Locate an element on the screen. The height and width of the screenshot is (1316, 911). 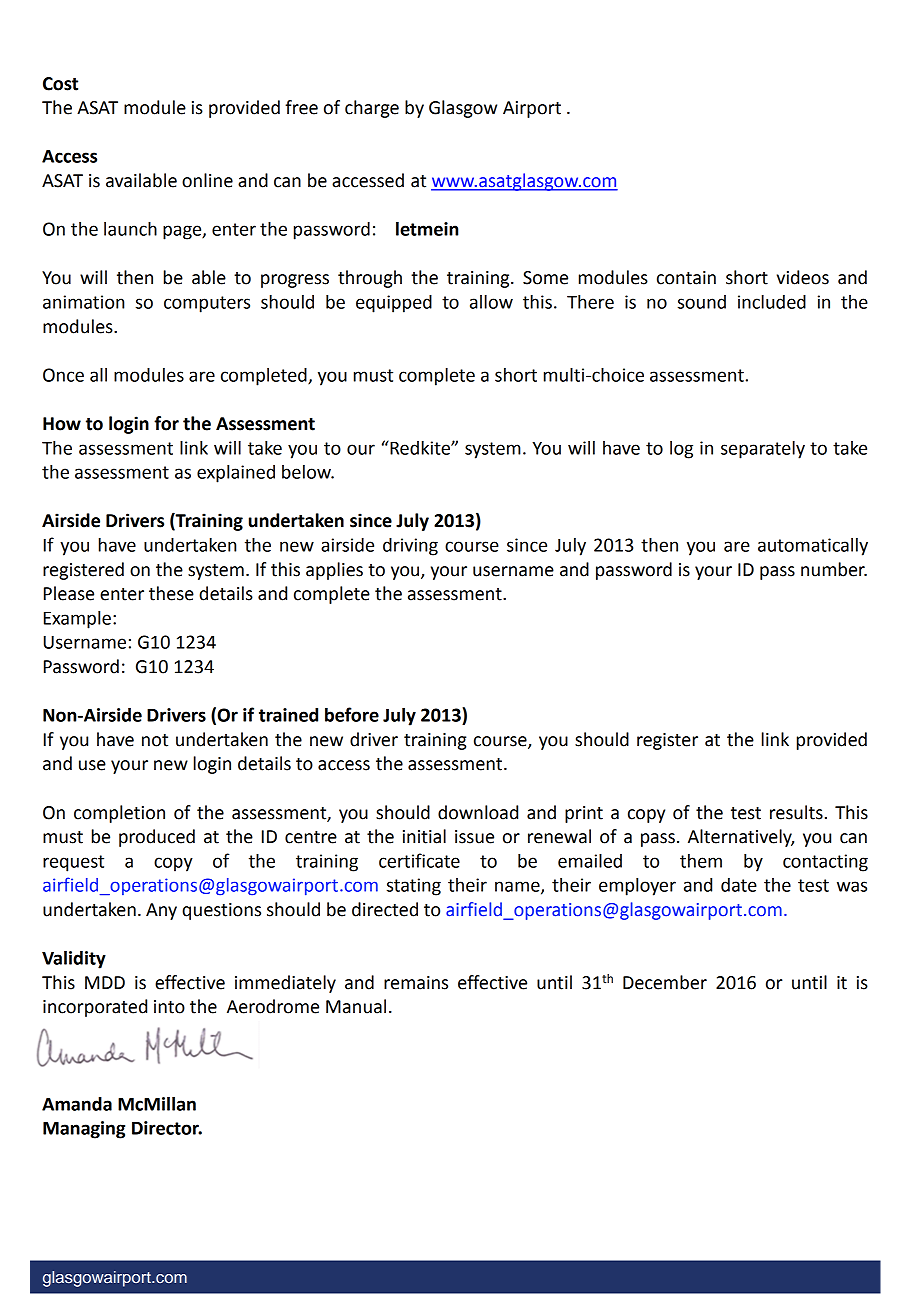
stating is located at coordinates (414, 887).
